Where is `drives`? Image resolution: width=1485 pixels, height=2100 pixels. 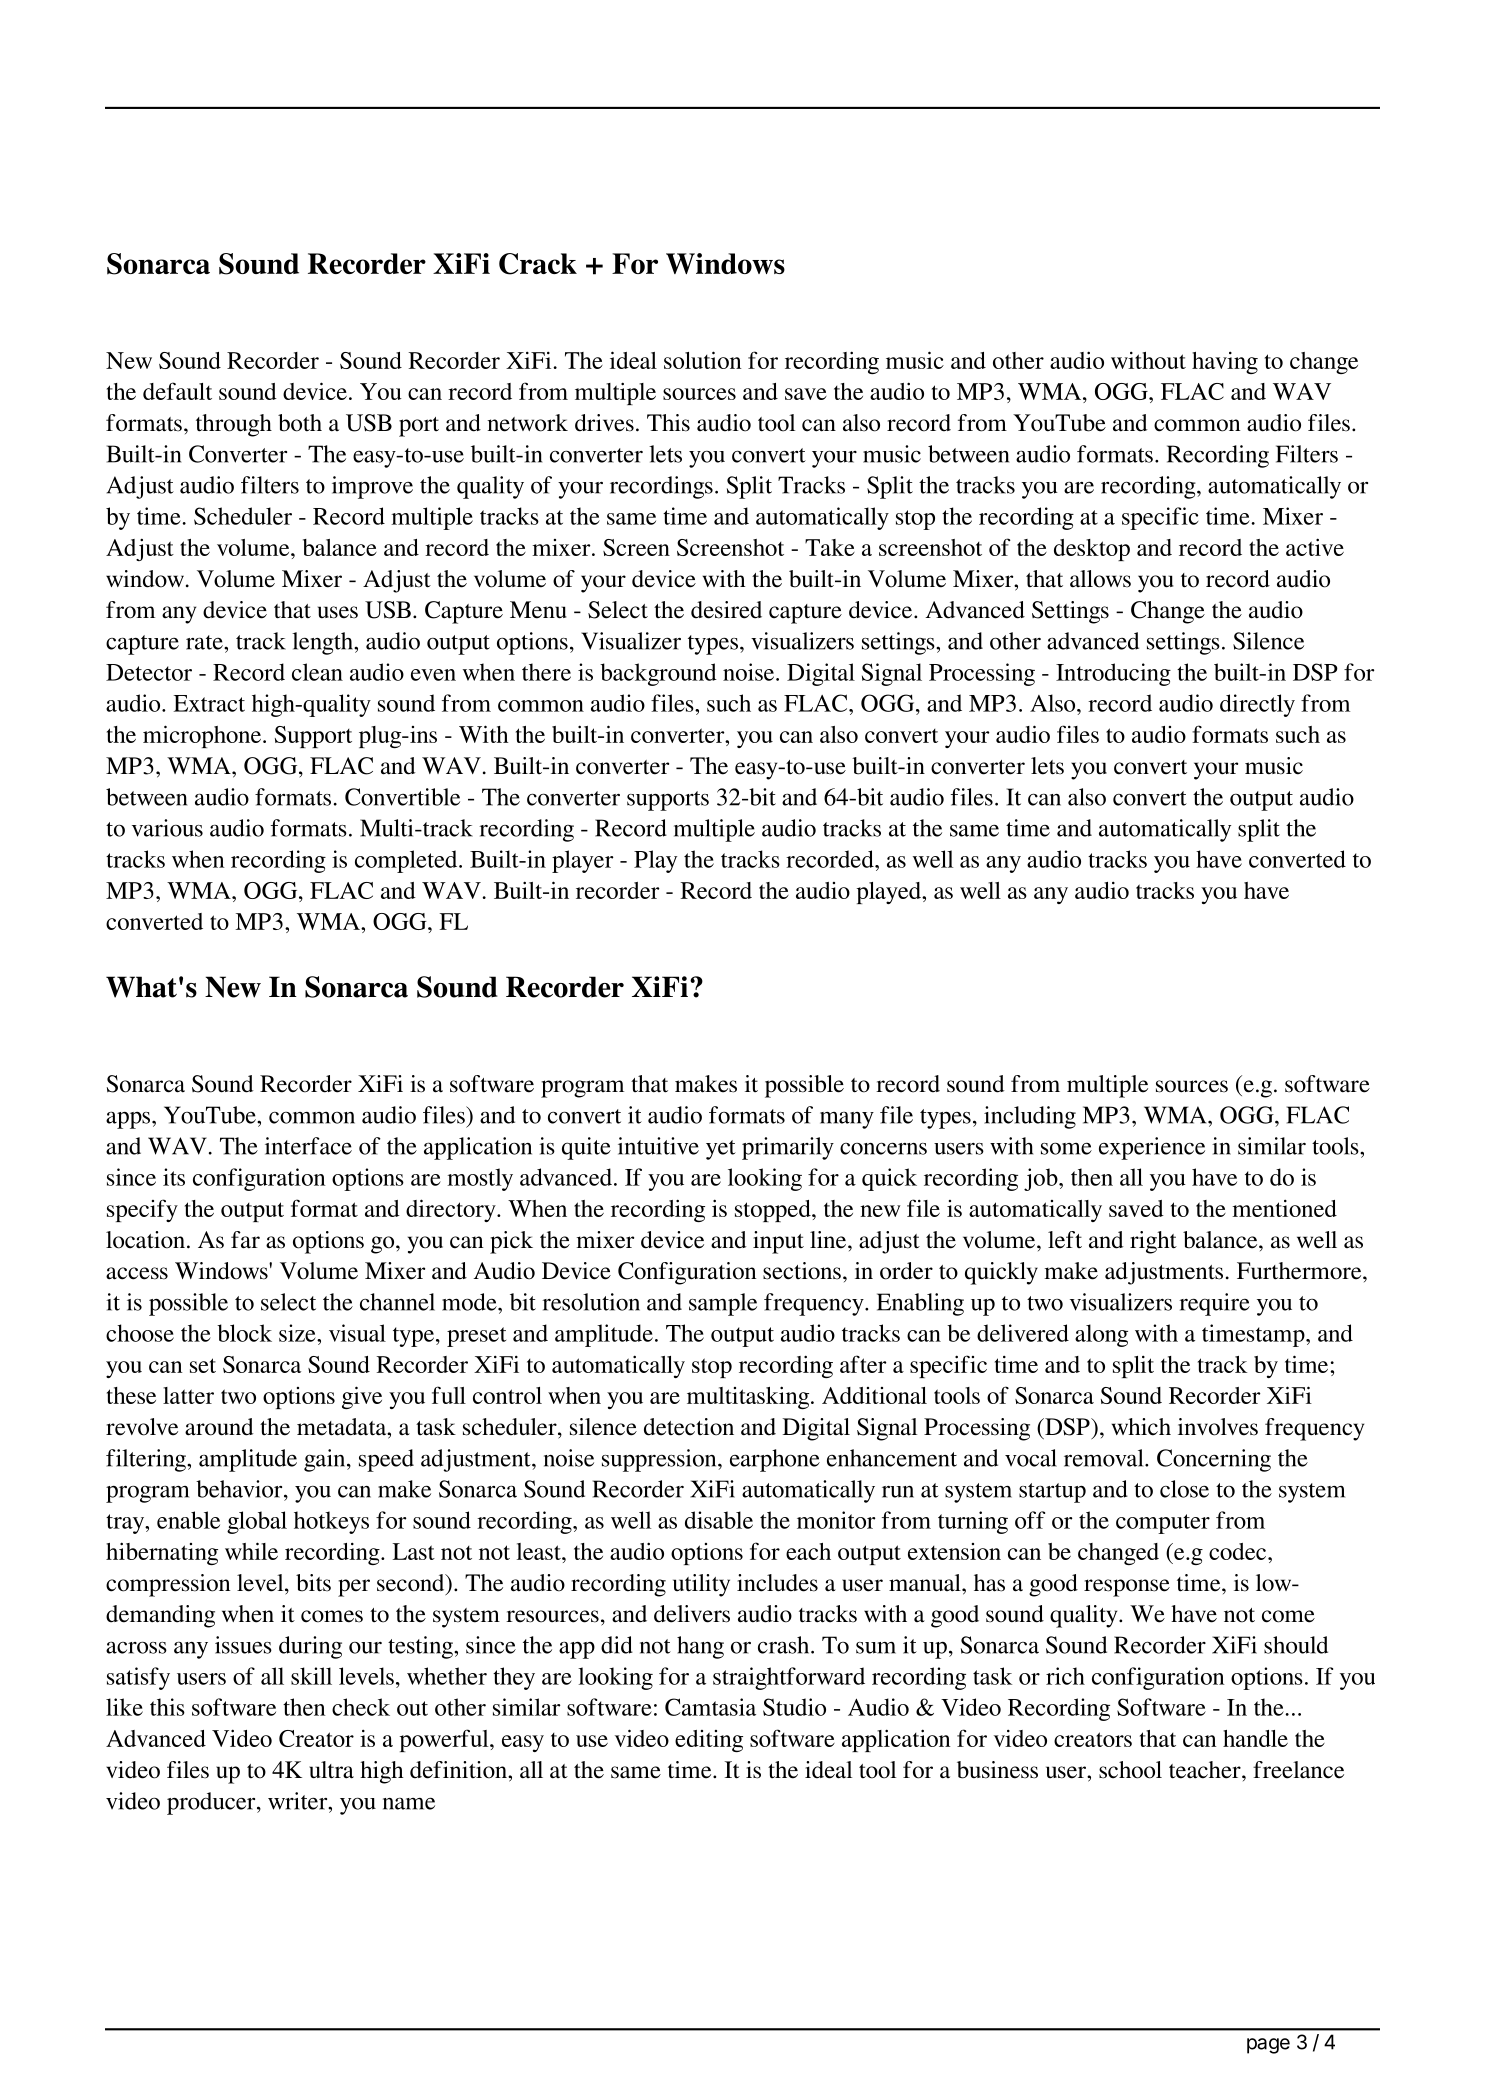
drives is located at coordinates (604, 423).
